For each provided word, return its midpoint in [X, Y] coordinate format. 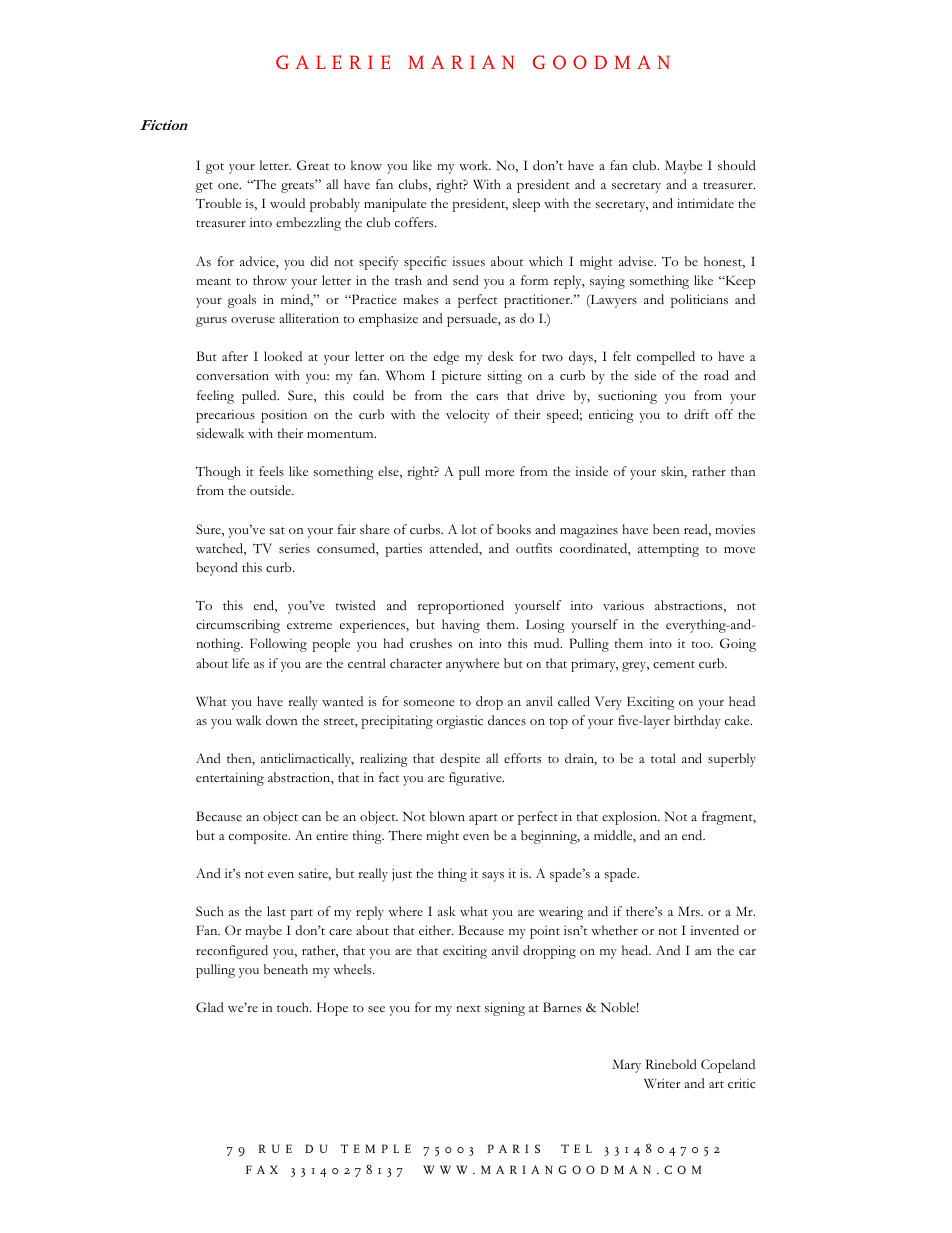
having [461, 626]
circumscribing [238, 626]
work [475, 165]
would [287, 203]
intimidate [705, 203]
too [701, 644]
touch [294, 1007]
